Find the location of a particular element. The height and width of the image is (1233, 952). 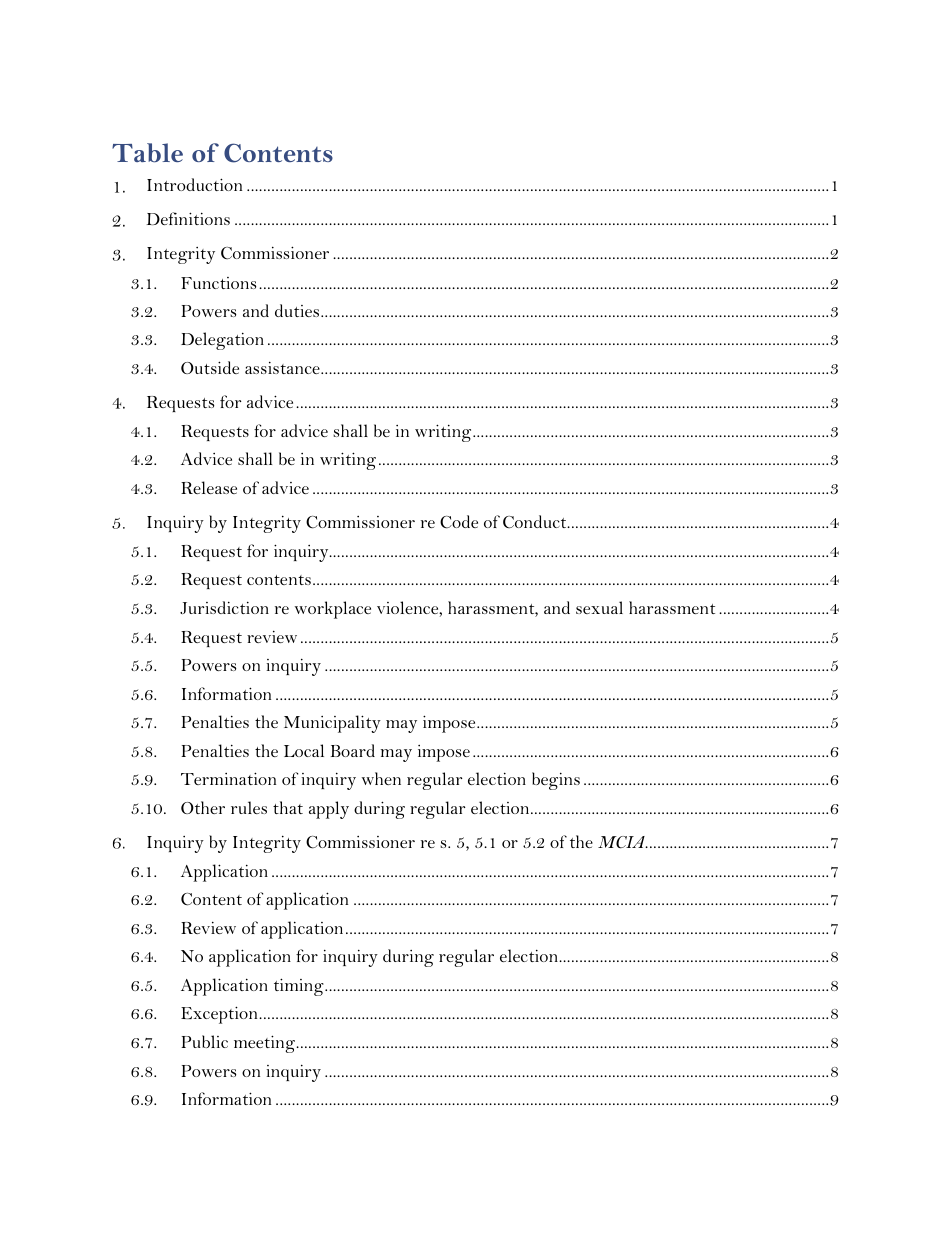

Public is located at coordinates (204, 1041).
